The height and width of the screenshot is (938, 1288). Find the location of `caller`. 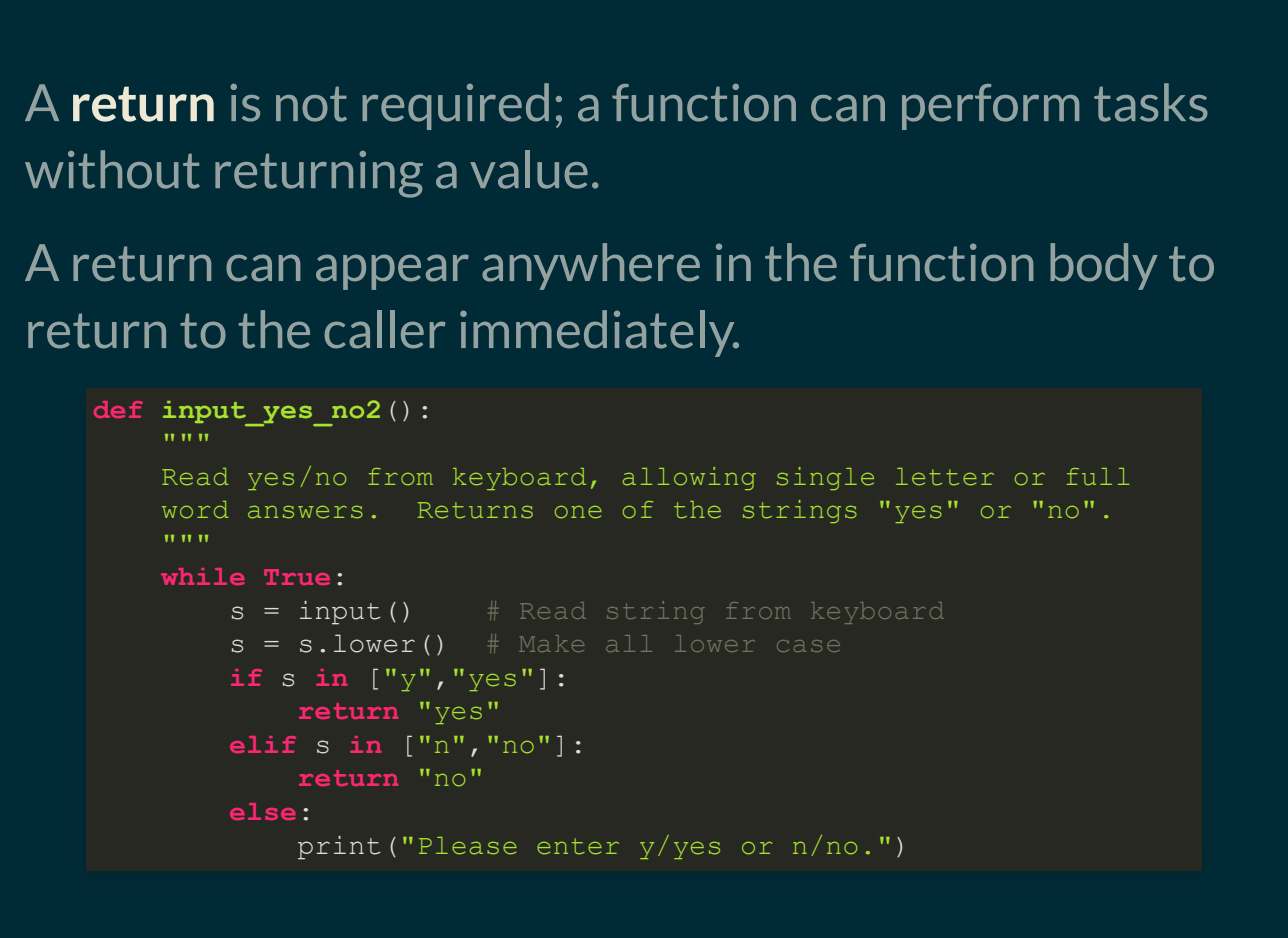

caller is located at coordinates (384, 329).
